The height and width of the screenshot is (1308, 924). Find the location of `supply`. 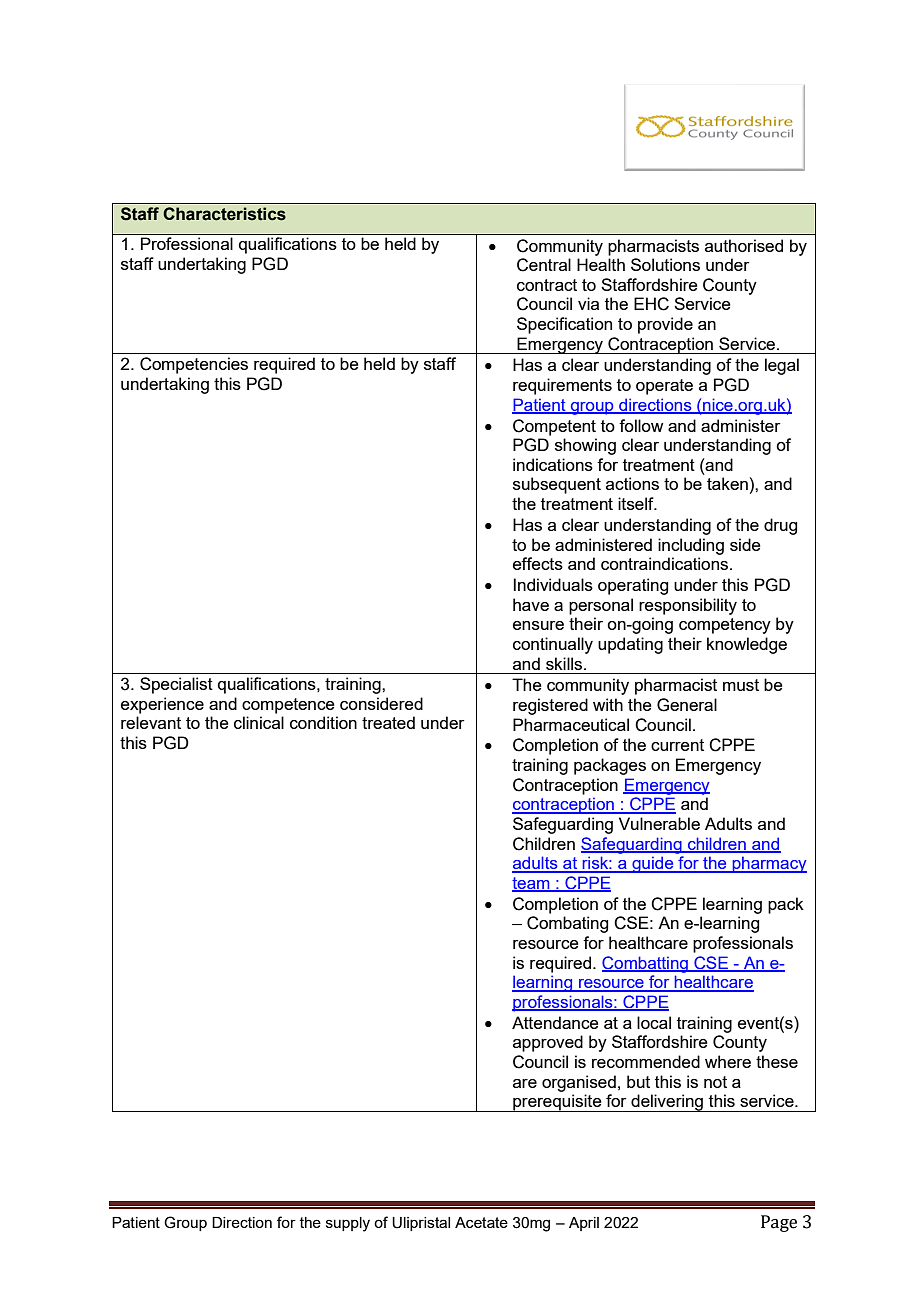

supply is located at coordinates (348, 1224).
